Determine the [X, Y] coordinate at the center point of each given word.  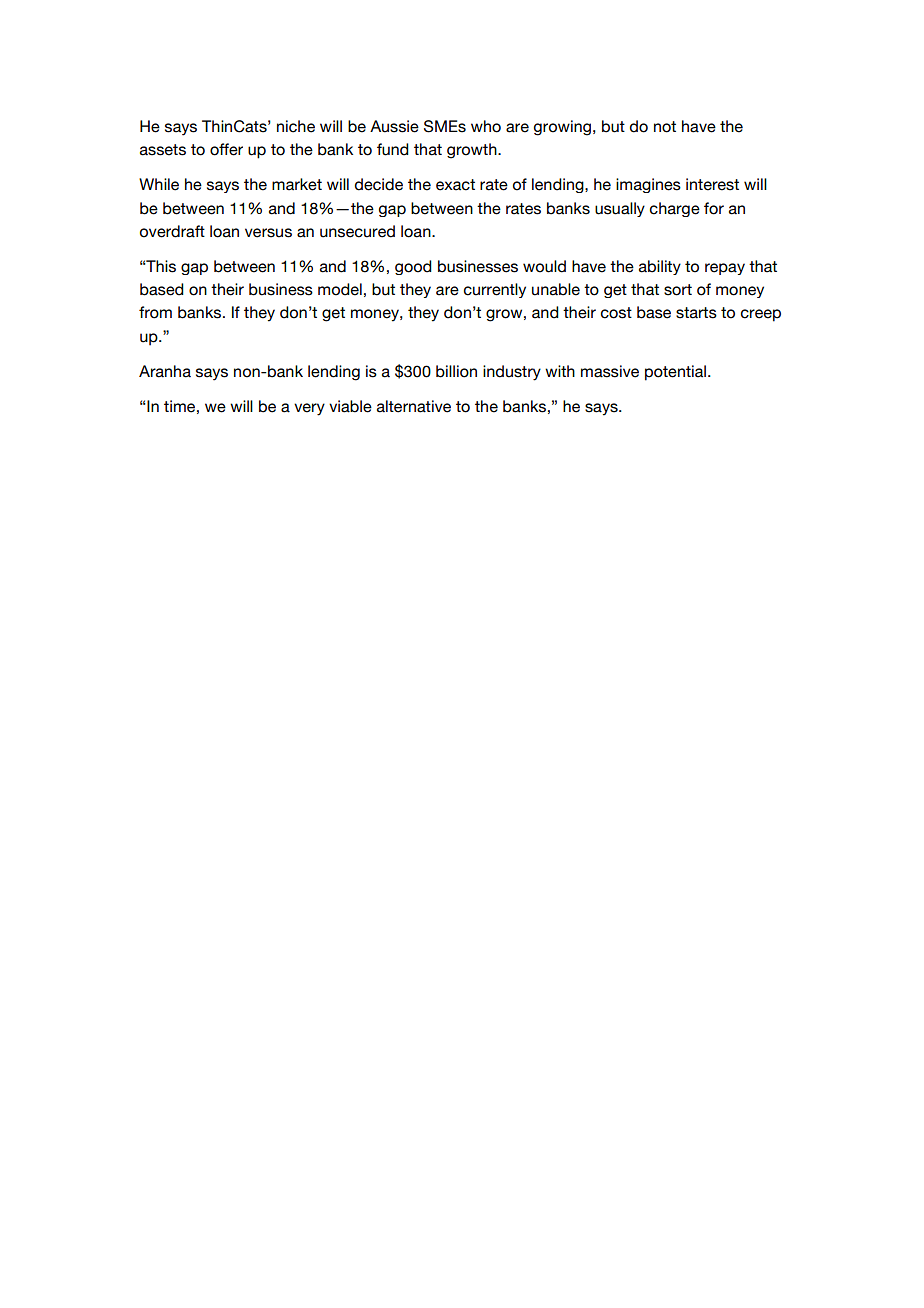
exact [455, 185]
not [665, 127]
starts [696, 313]
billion [456, 371]
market [297, 184]
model [340, 289]
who [486, 126]
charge [675, 209]
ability [660, 267]
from [155, 312]
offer [226, 149]
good [413, 267]
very [309, 409]
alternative [414, 406]
